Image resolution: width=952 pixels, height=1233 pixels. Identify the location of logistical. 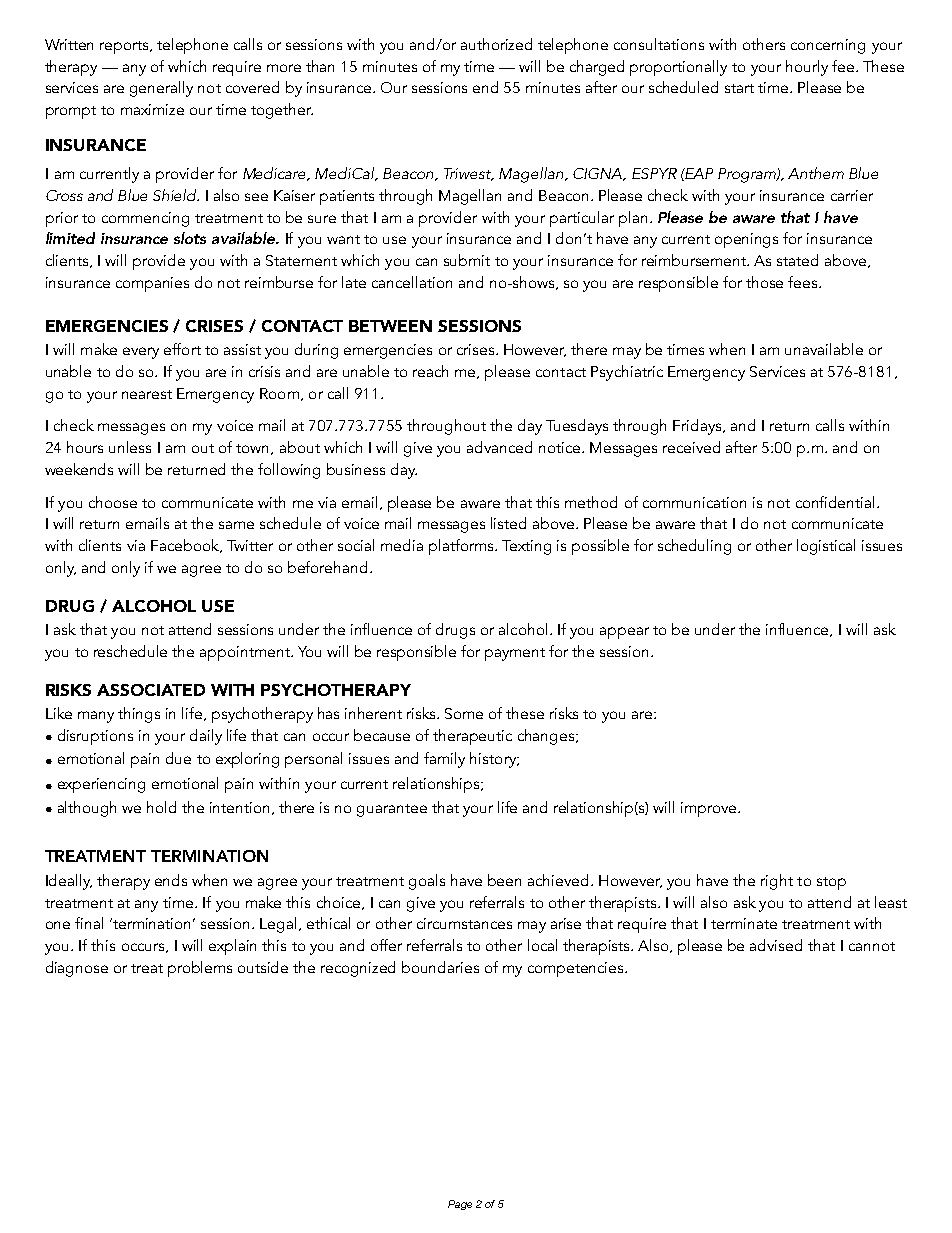
(826, 547).
